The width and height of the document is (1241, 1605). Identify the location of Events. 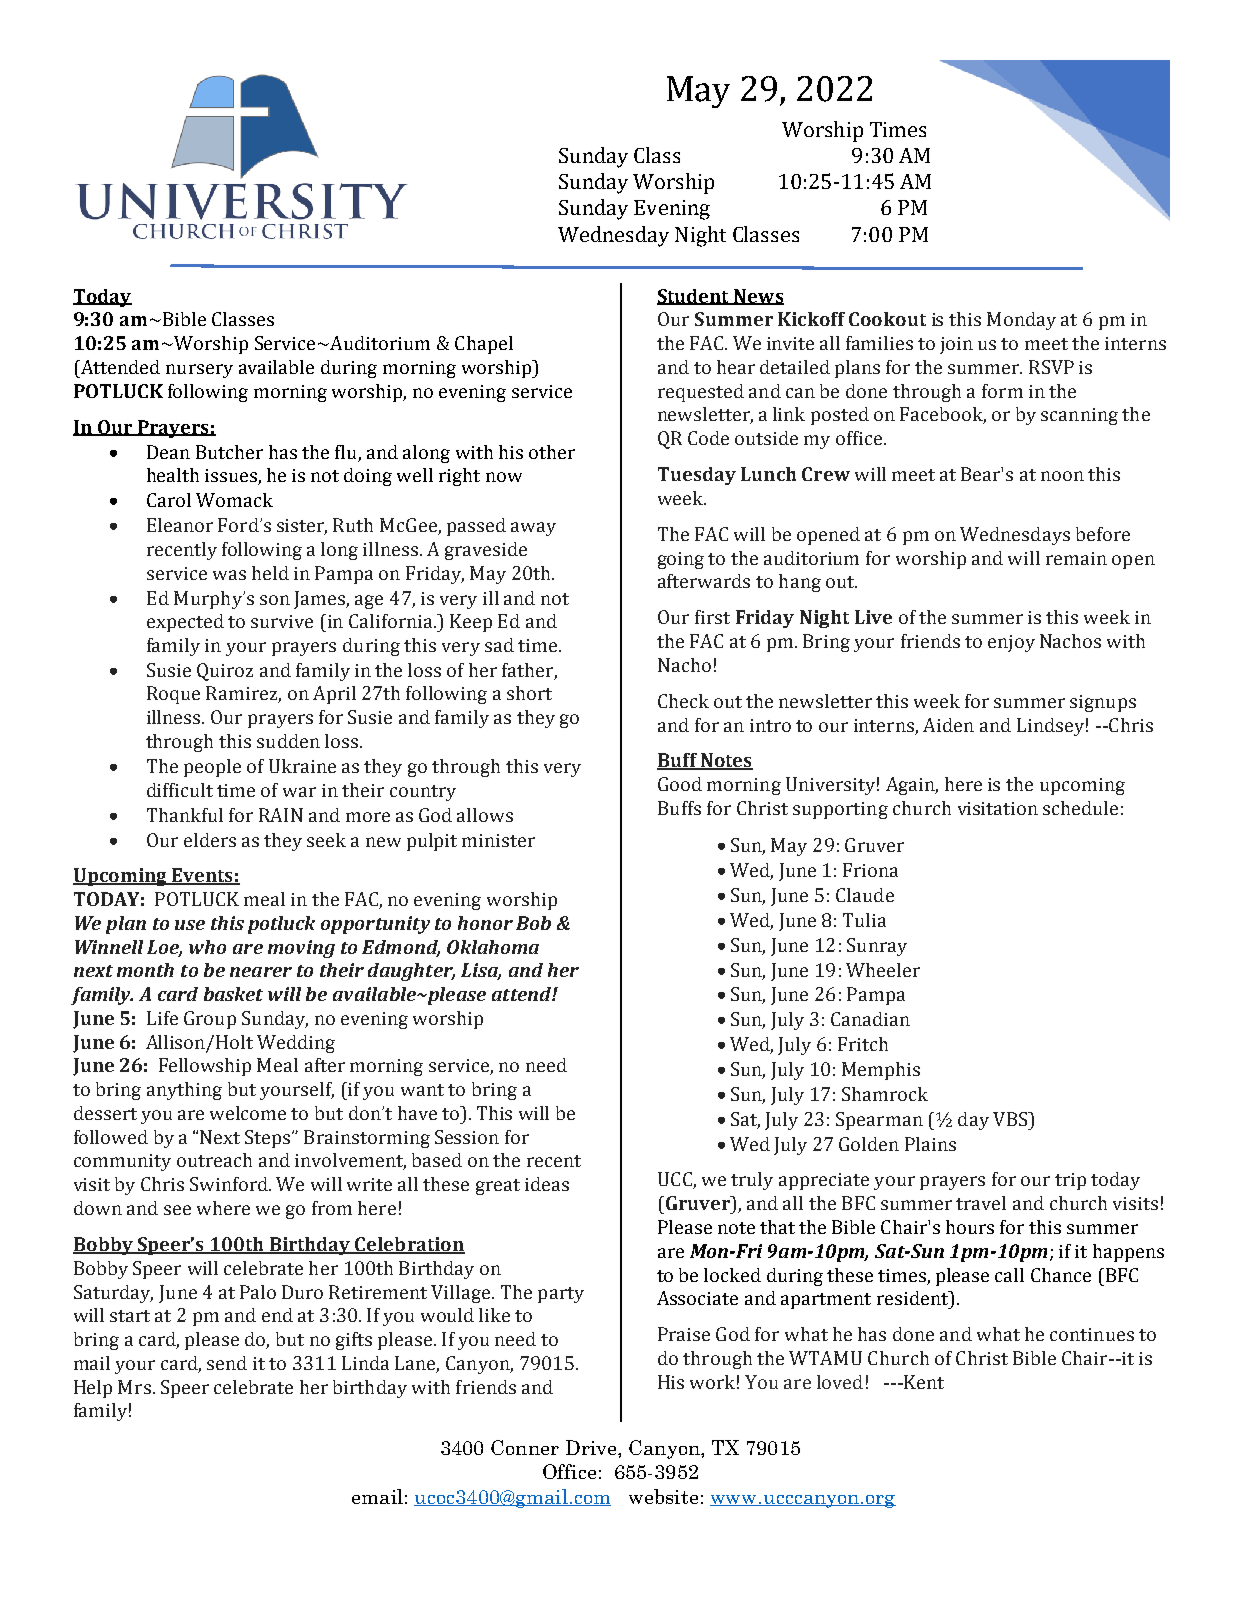
(202, 876).
